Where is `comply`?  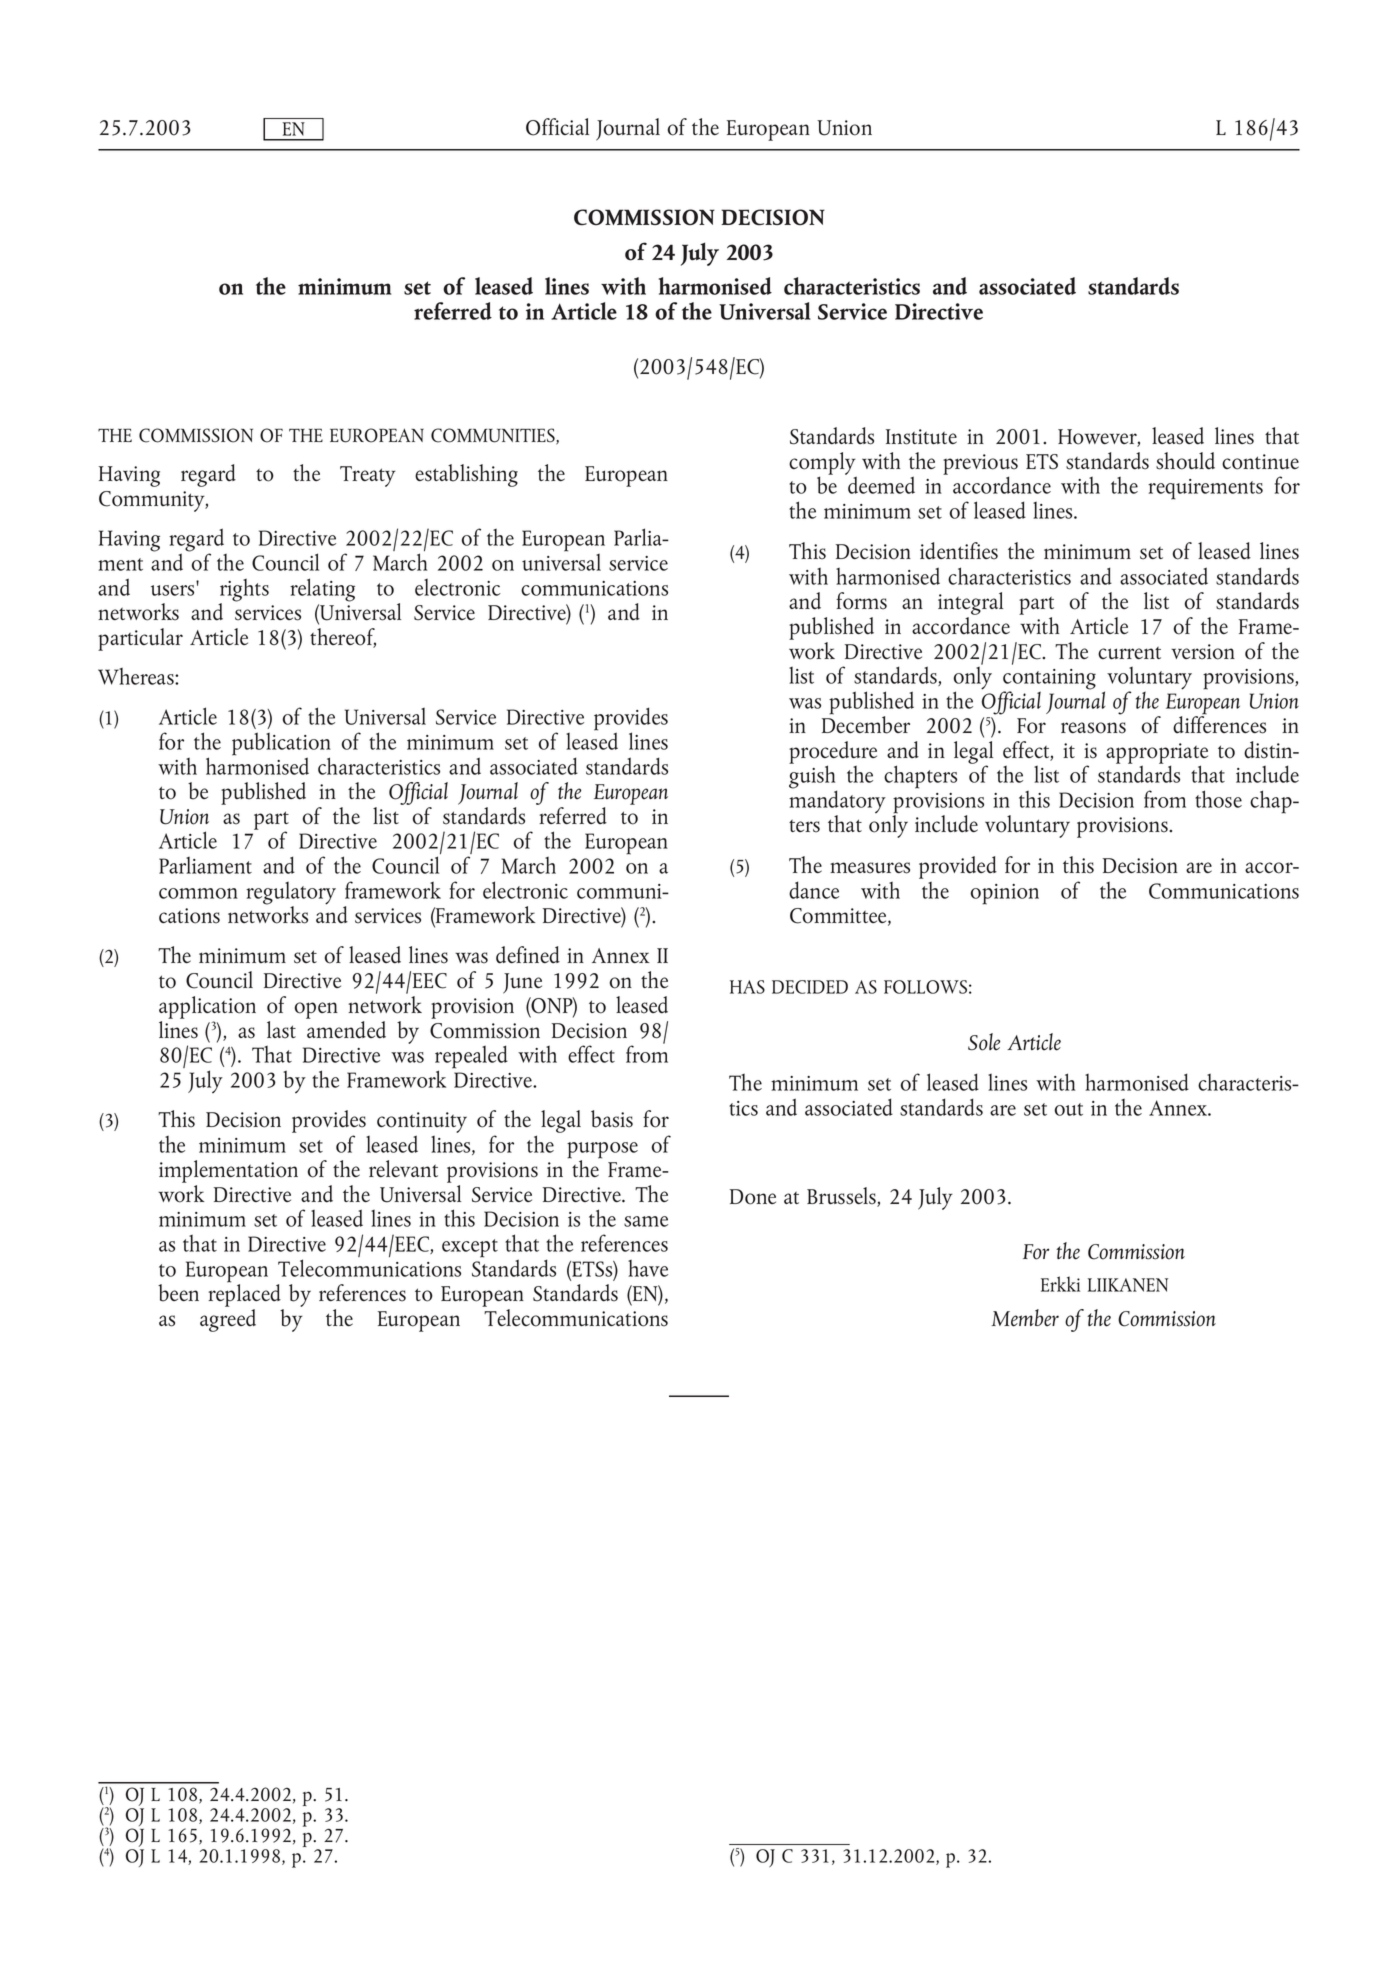 comply is located at coordinates (823, 464).
